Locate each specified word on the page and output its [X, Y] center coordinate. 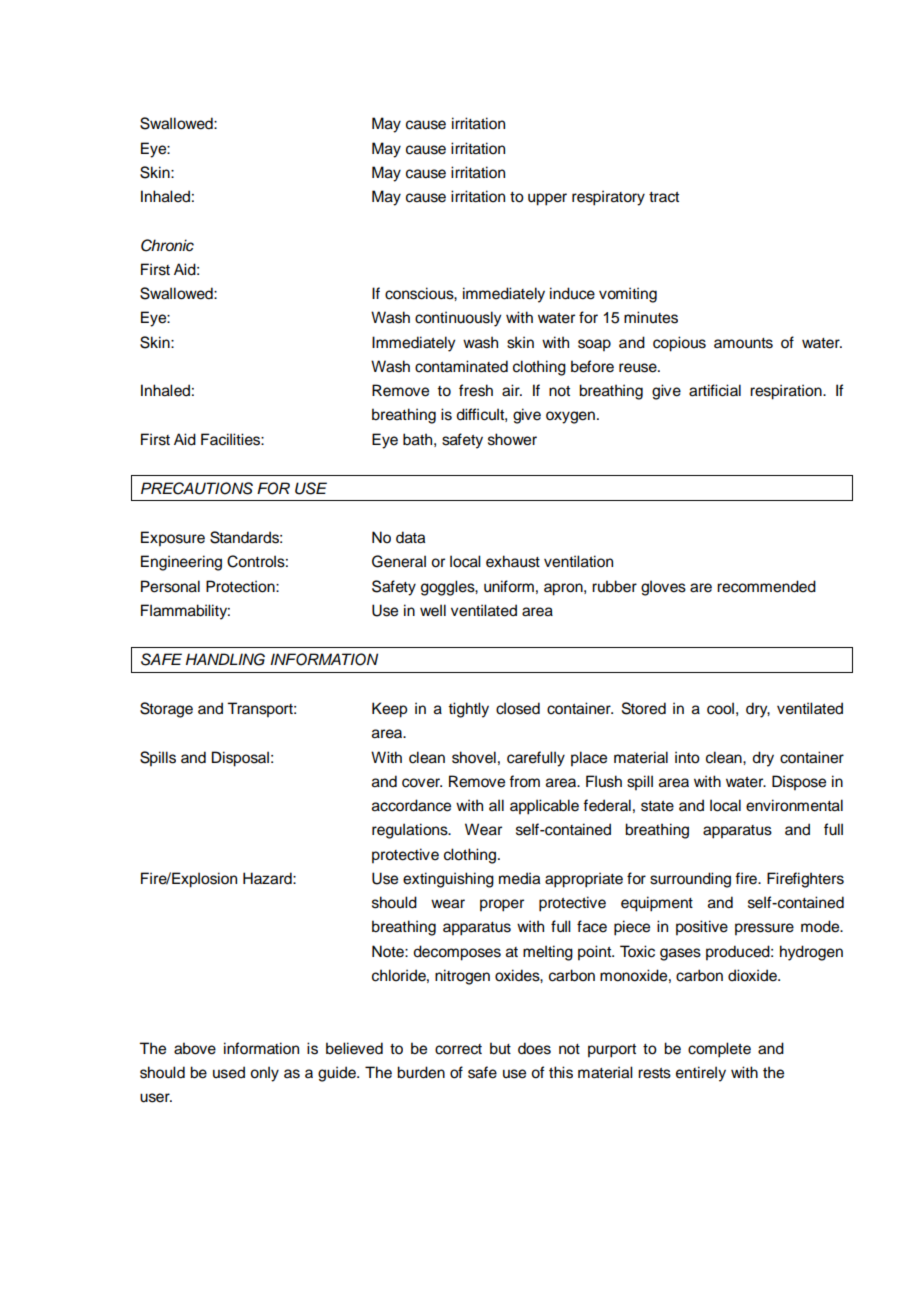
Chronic [167, 245]
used [229, 1072]
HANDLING [225, 659]
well [433, 610]
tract [664, 197]
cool [720, 708]
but [500, 1048]
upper [547, 199]
